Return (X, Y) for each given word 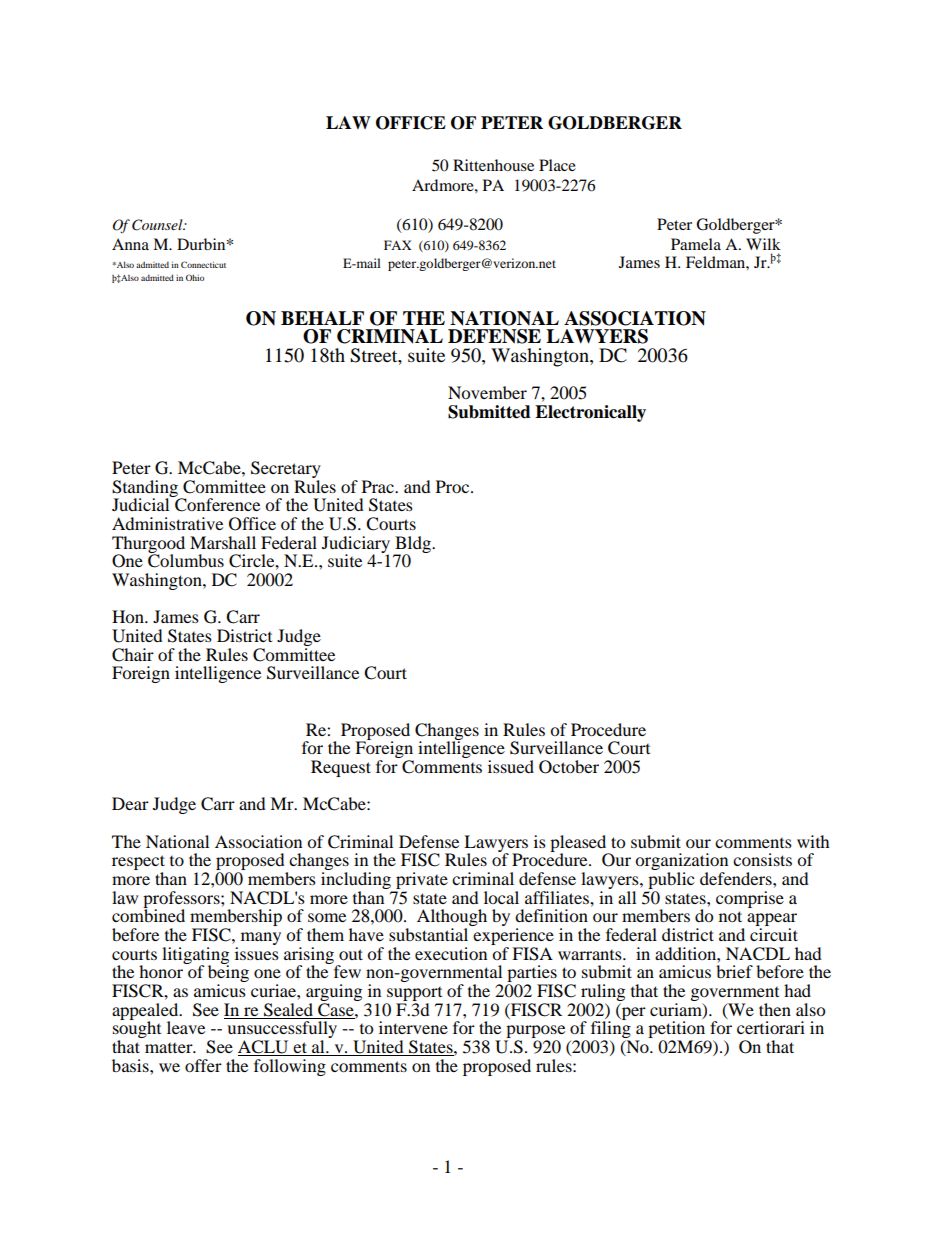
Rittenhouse (493, 165)
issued (511, 766)
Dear (130, 803)
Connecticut (203, 264)
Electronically (590, 413)
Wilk (763, 244)
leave (186, 1027)
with (813, 841)
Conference (216, 504)
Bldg (413, 545)
